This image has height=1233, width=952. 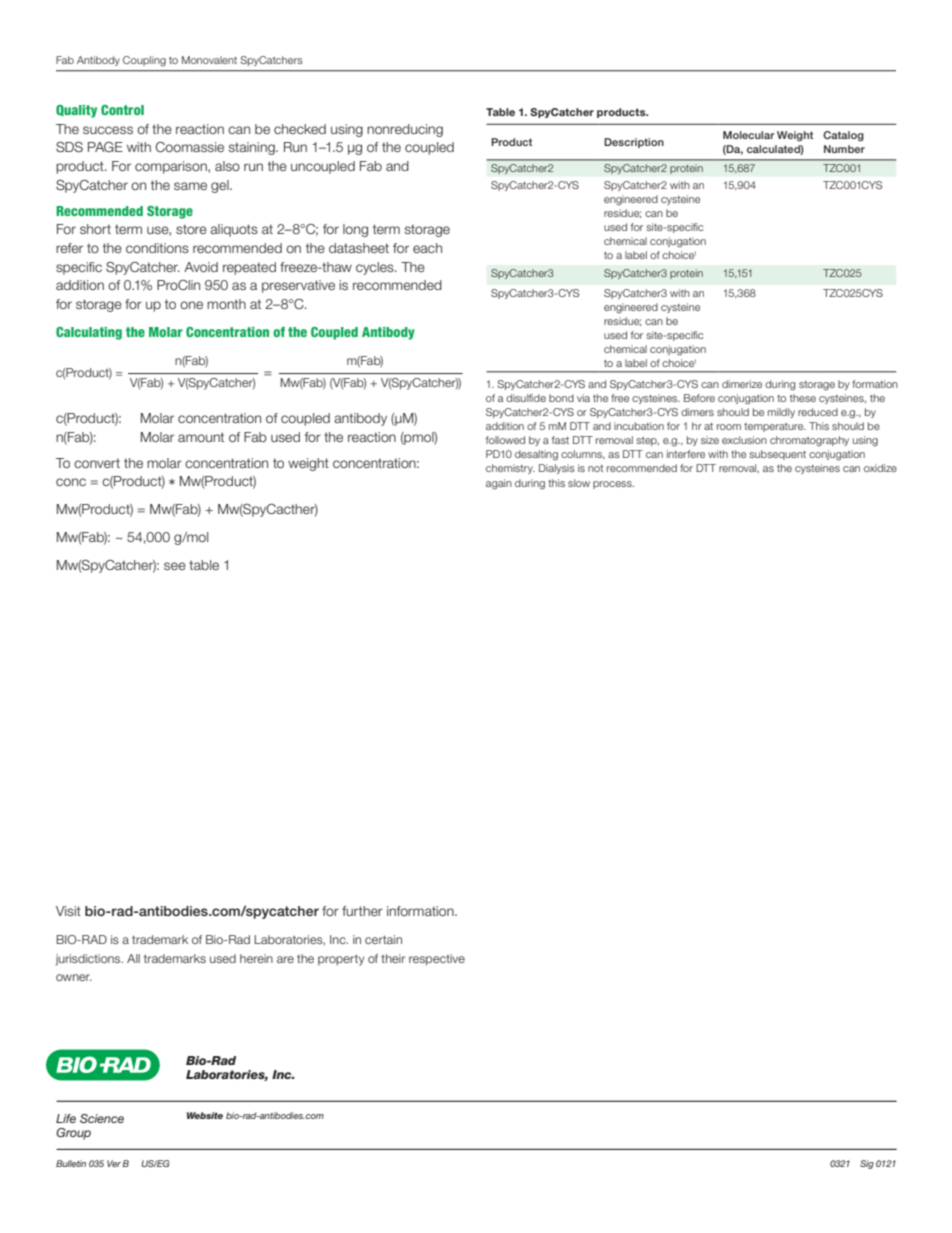 I want to click on further, so click(x=362, y=911).
